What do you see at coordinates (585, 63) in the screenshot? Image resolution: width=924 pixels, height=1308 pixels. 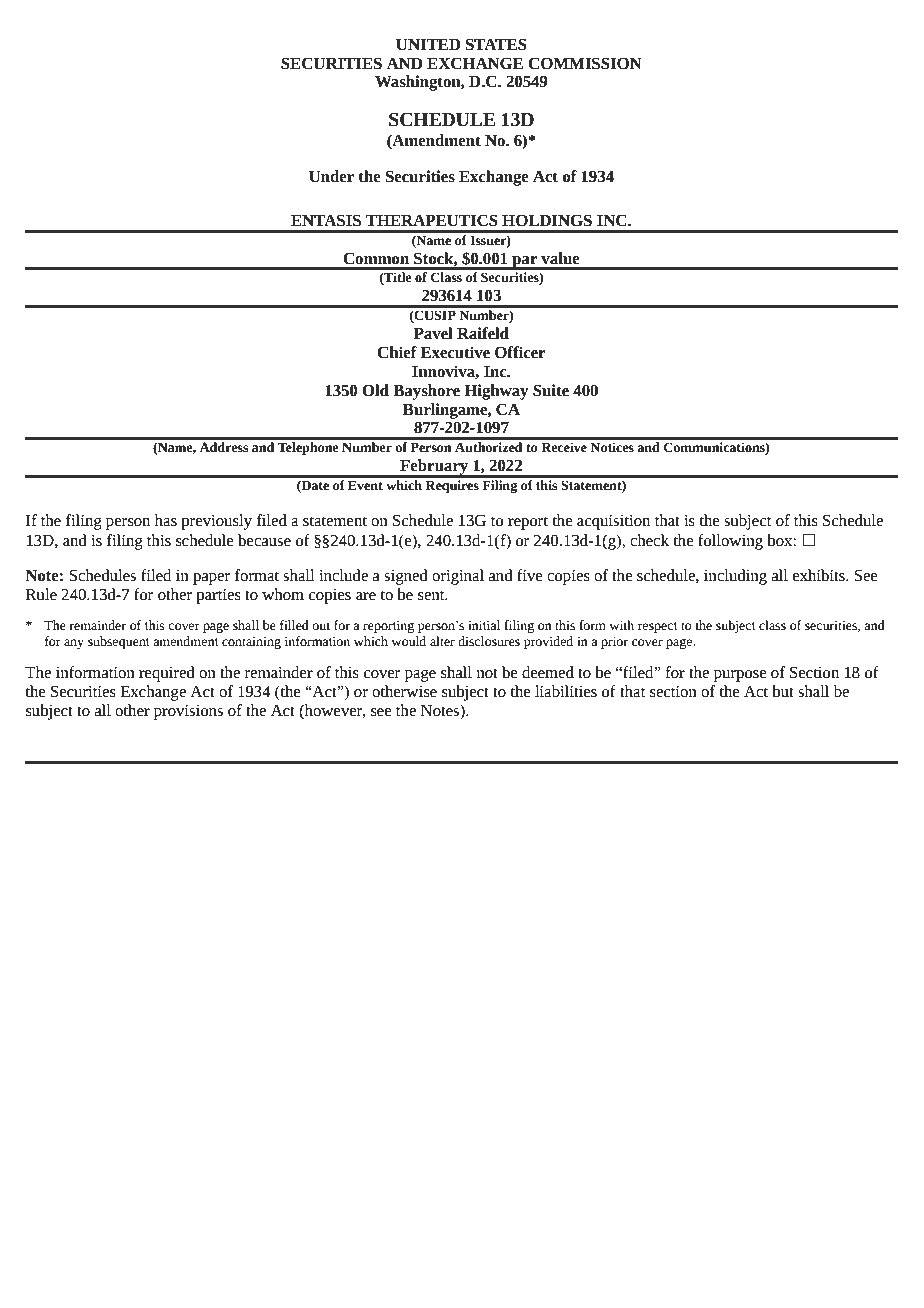 I see `COMMISSION` at bounding box center [585, 63].
